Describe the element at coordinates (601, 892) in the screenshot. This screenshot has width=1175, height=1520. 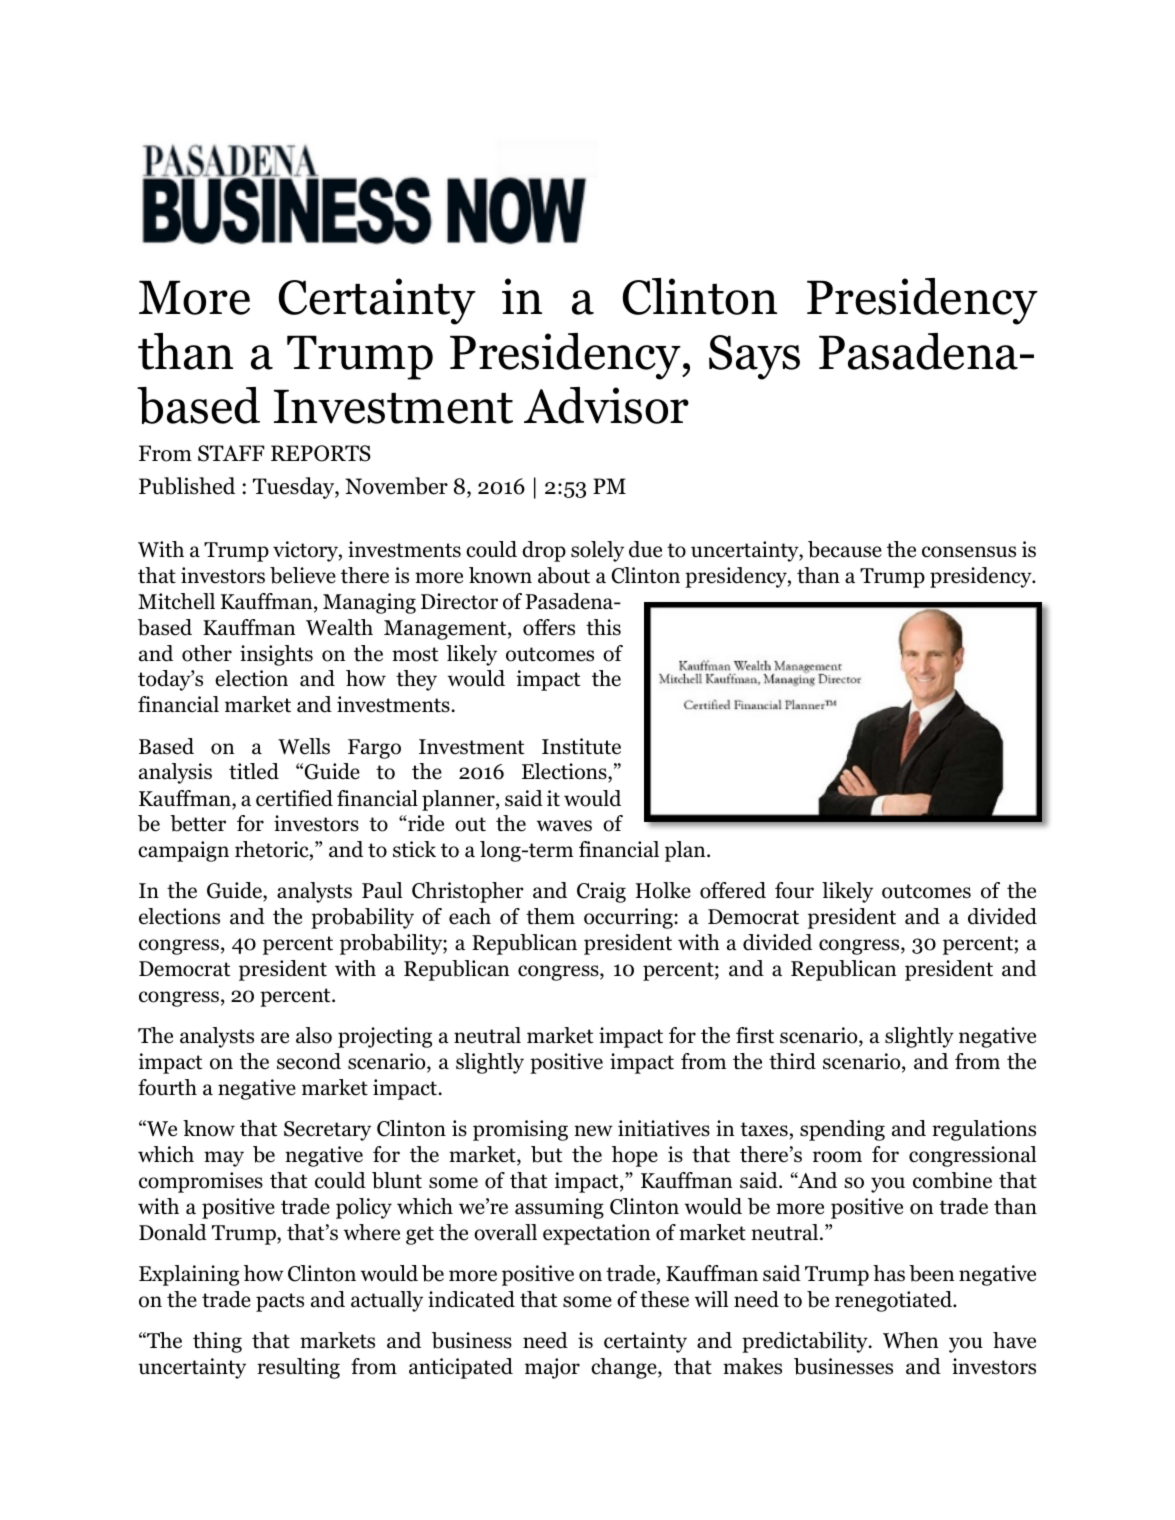
I see `Craig` at that location.
